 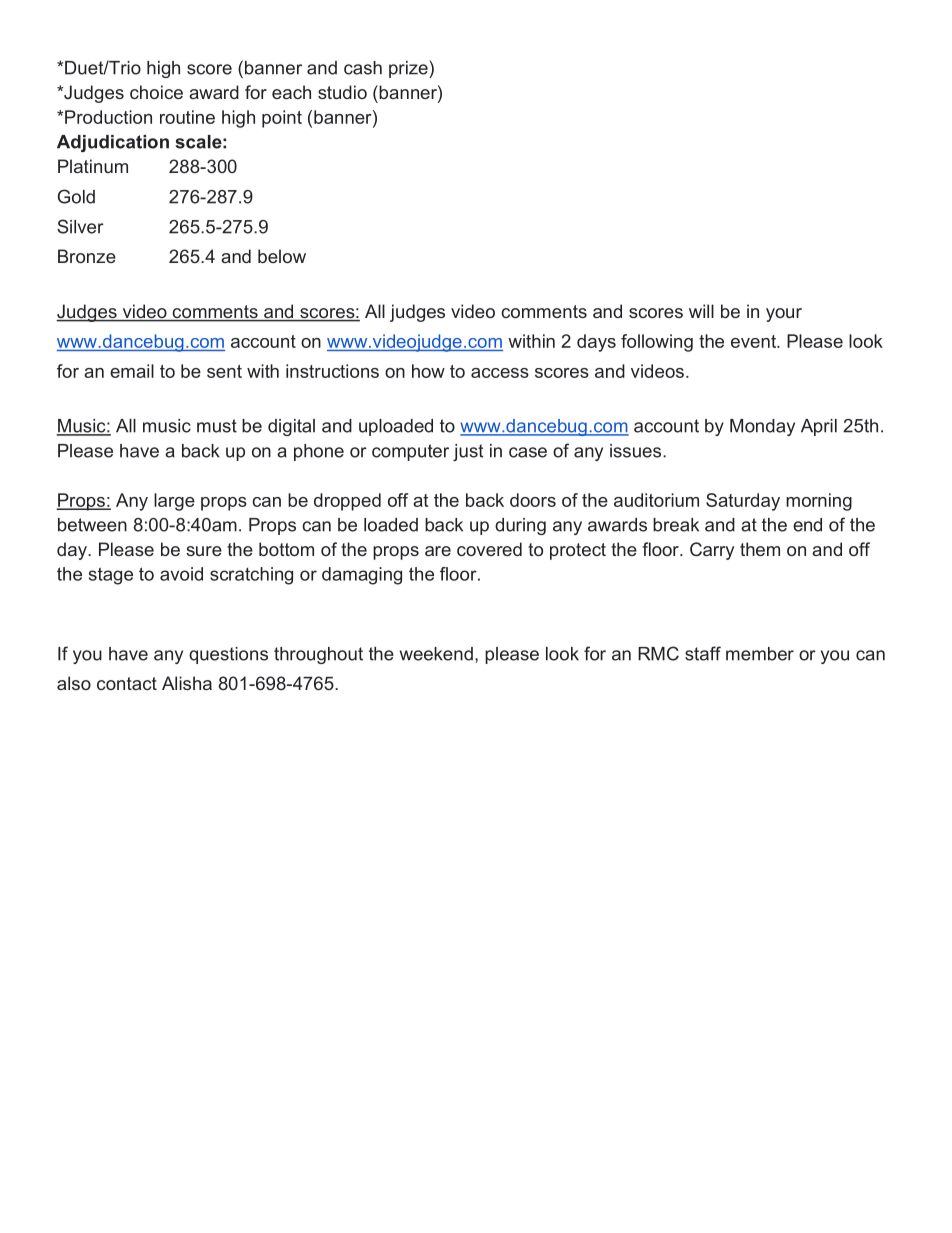 I want to click on cash, so click(x=363, y=68).
